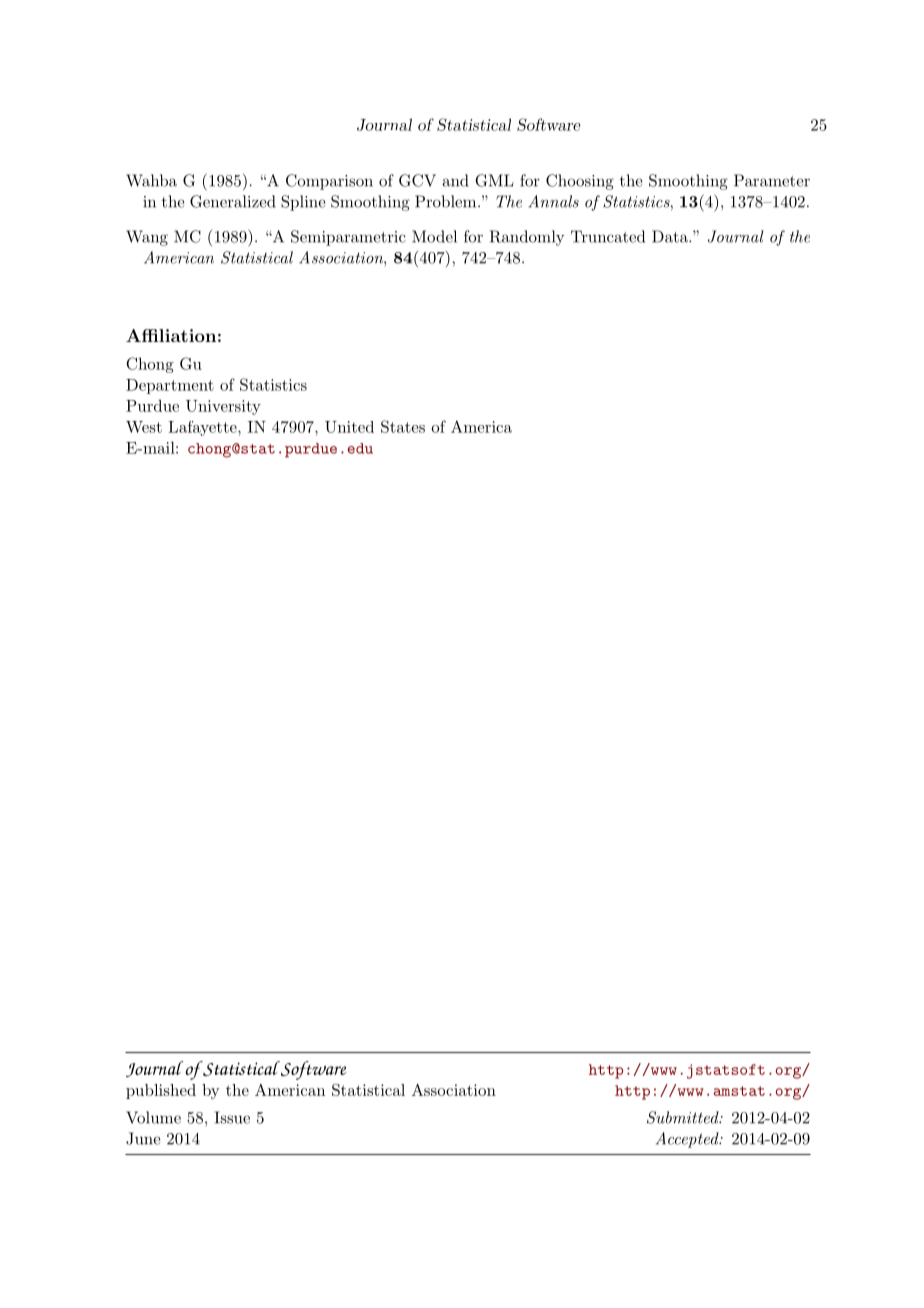 Image resolution: width=924 pixels, height=1308 pixels. I want to click on Accepted, so click(688, 1140).
